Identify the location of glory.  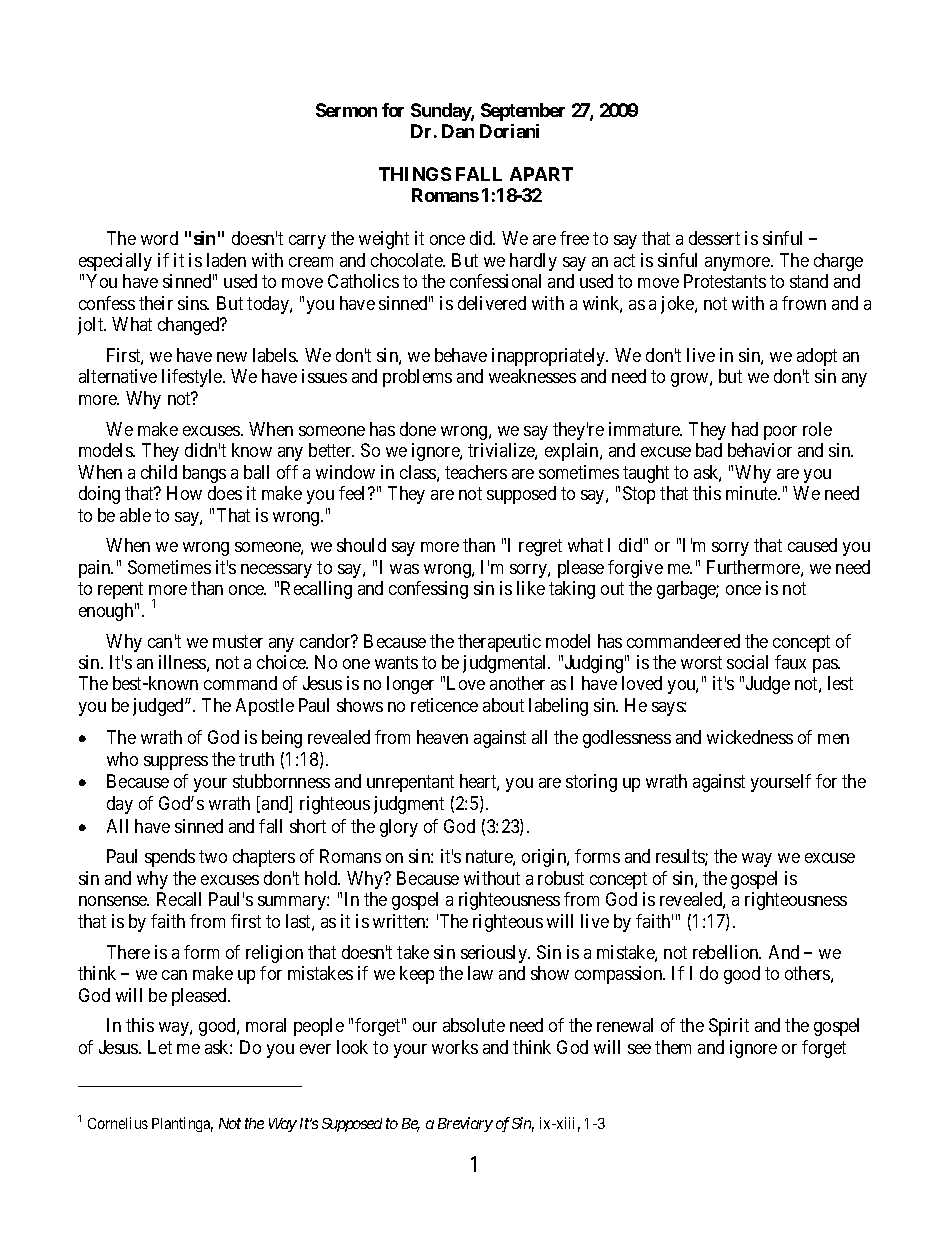
(399, 828).
